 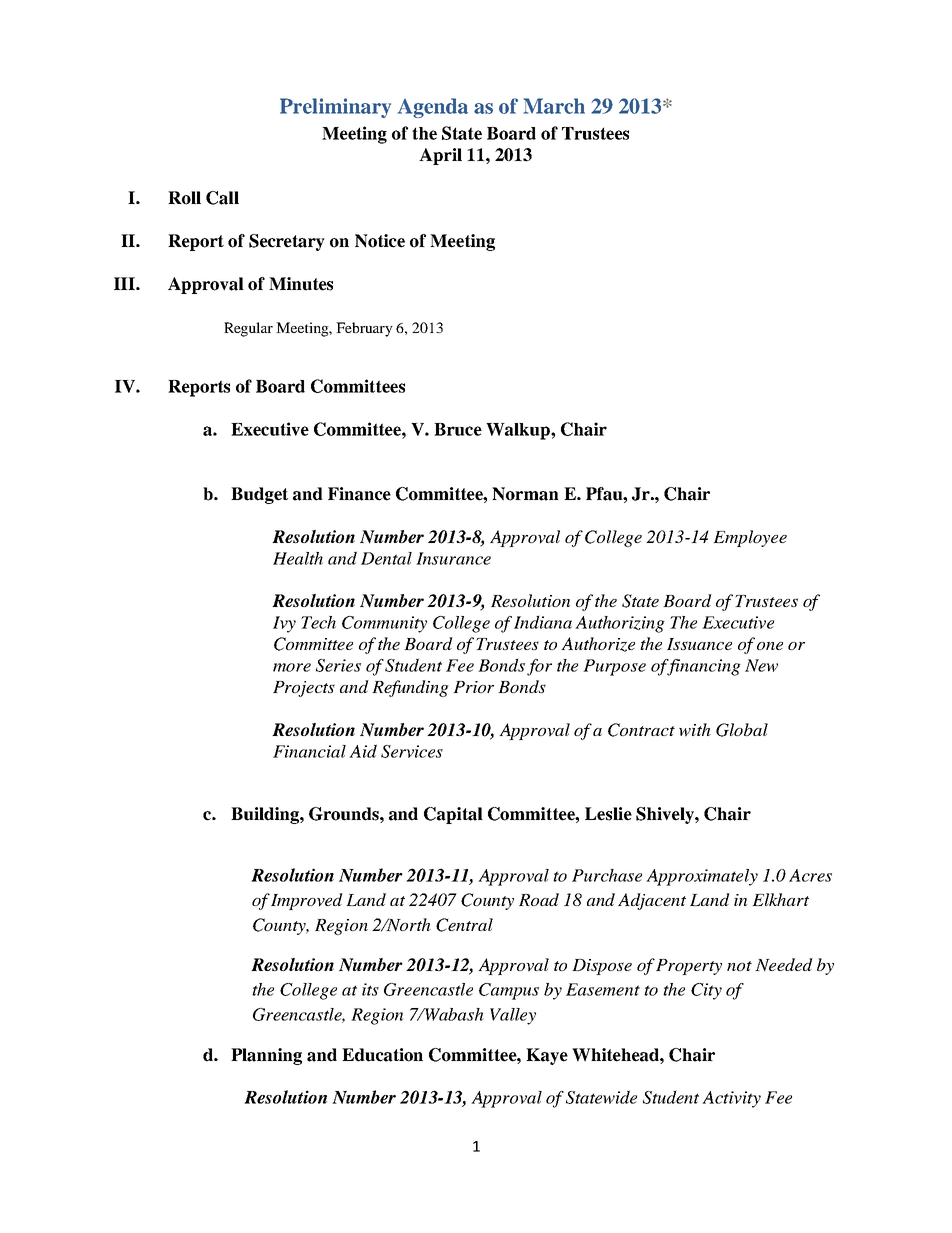 What do you see at coordinates (731, 1099) in the image?
I see `Activity` at bounding box center [731, 1099].
